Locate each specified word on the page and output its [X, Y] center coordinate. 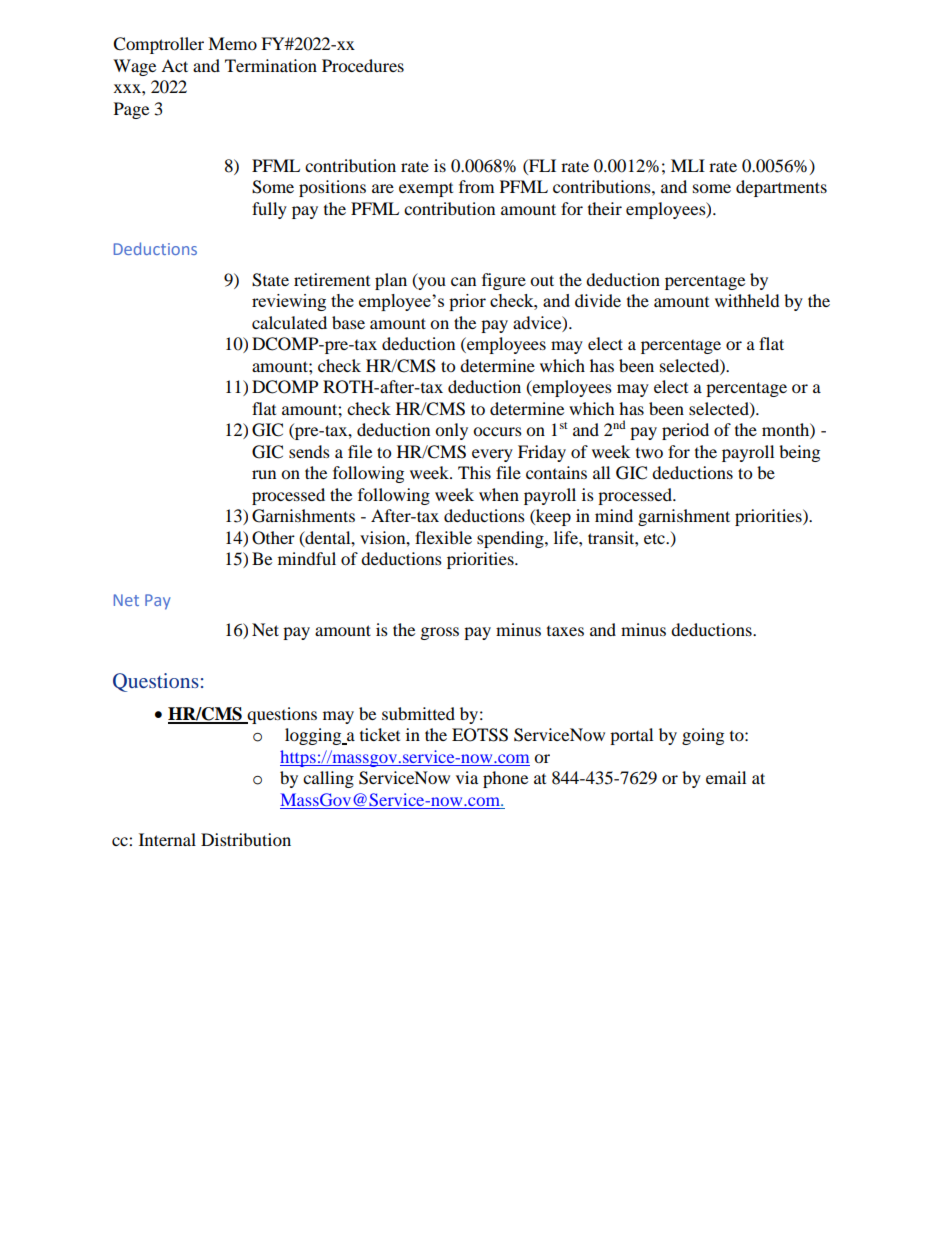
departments [781, 188]
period [685, 431]
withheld [747, 300]
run [264, 474]
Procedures [363, 65]
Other [273, 538]
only [451, 431]
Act [174, 65]
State [270, 280]
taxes [565, 631]
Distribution [246, 839]
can [463, 281]
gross [440, 633]
